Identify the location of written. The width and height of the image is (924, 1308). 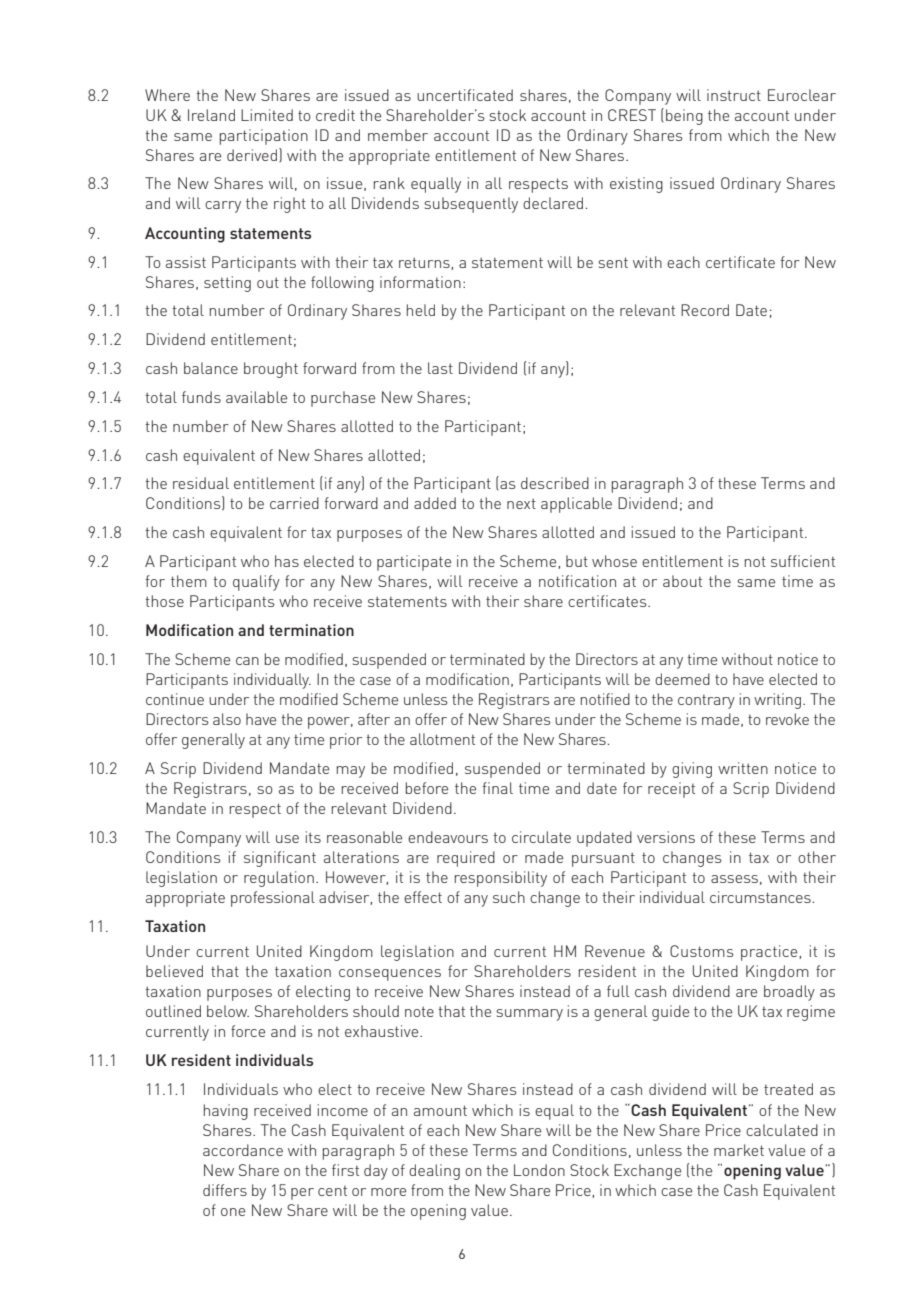
(743, 768).
